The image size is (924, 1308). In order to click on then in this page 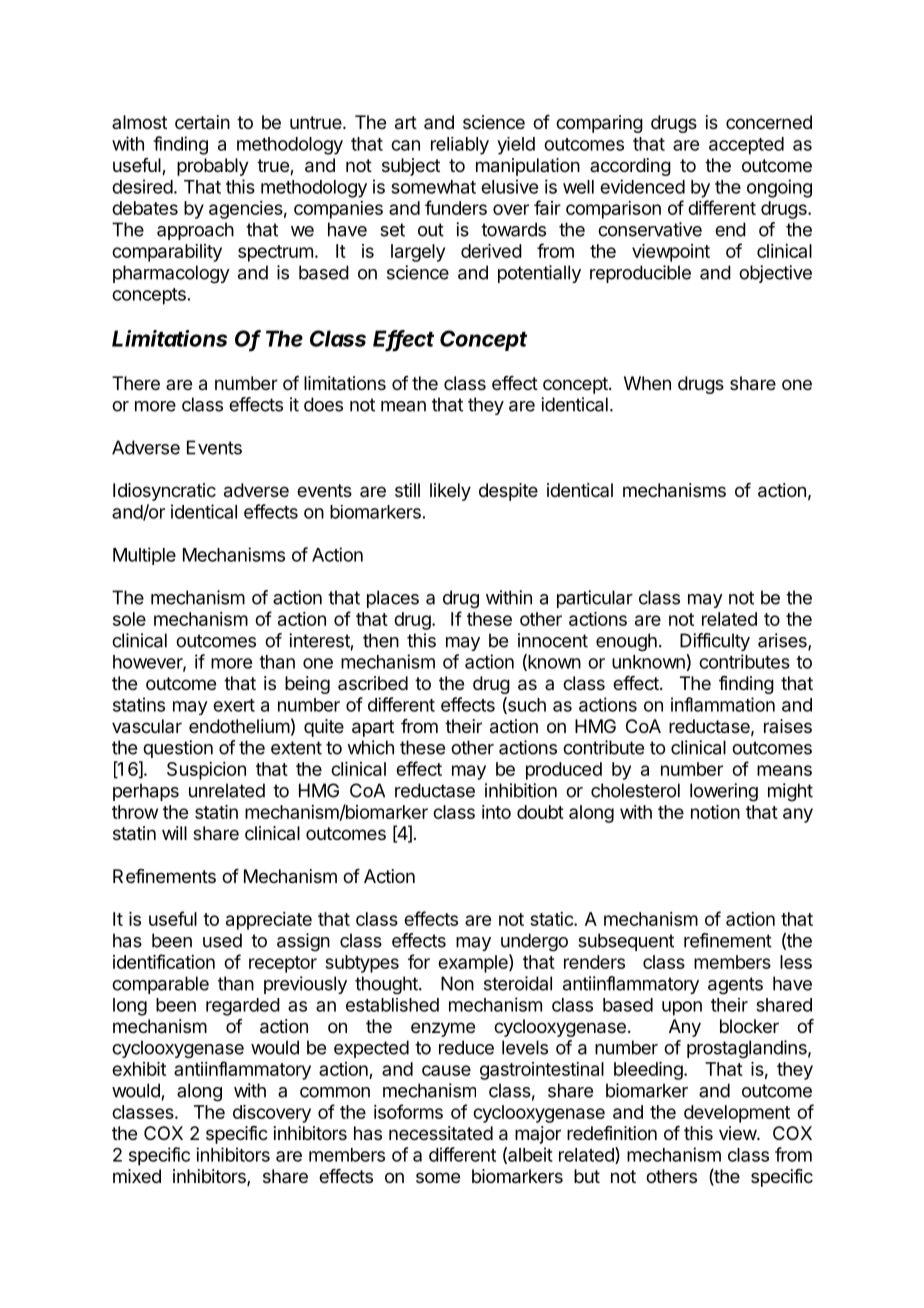, I will do `click(381, 640)`.
